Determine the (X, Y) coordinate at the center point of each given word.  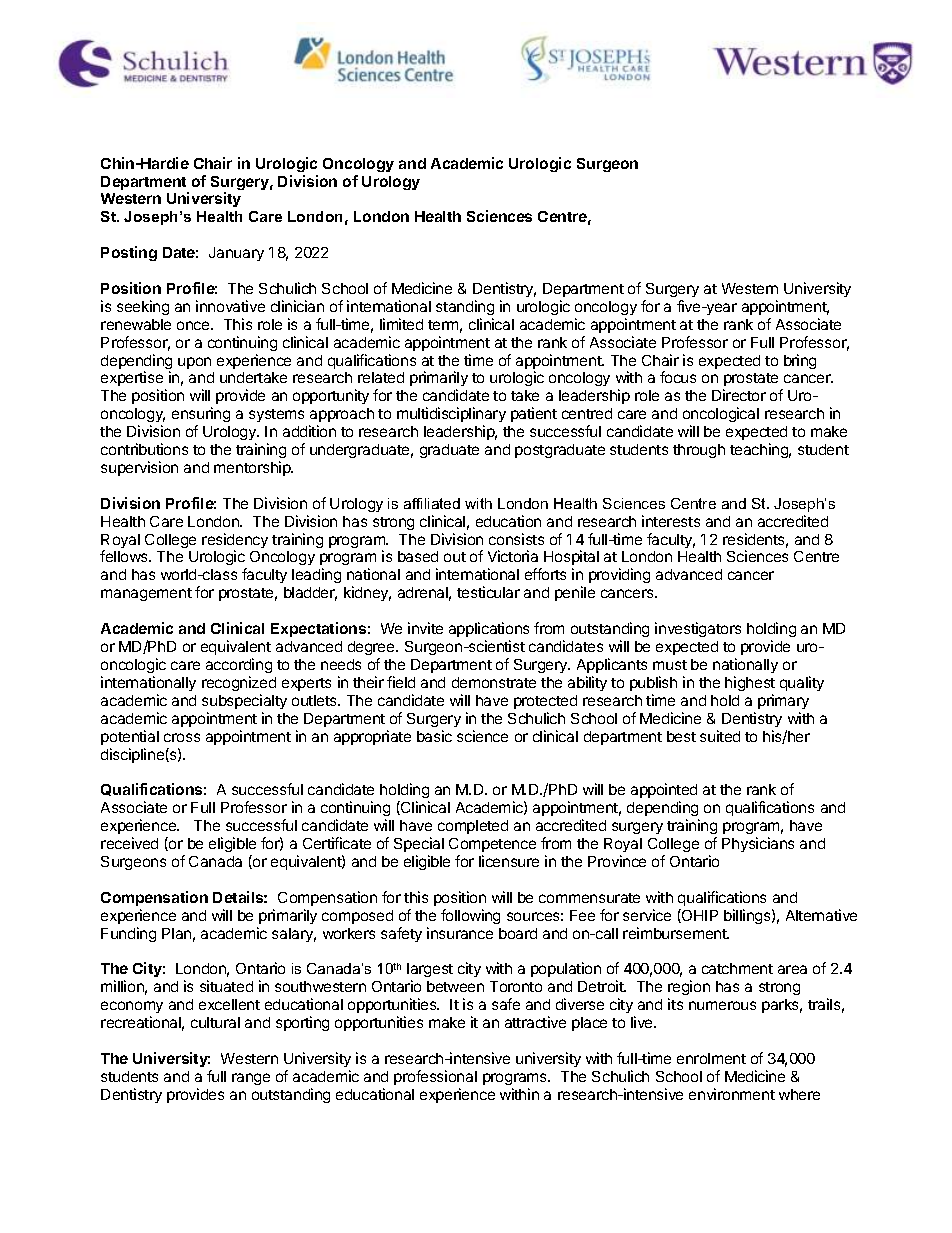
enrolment (711, 1058)
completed (473, 827)
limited (401, 324)
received (129, 843)
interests (671, 521)
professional (435, 1077)
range (251, 1079)
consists (516, 539)
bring (800, 361)
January (236, 254)
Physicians (758, 844)
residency (235, 542)
